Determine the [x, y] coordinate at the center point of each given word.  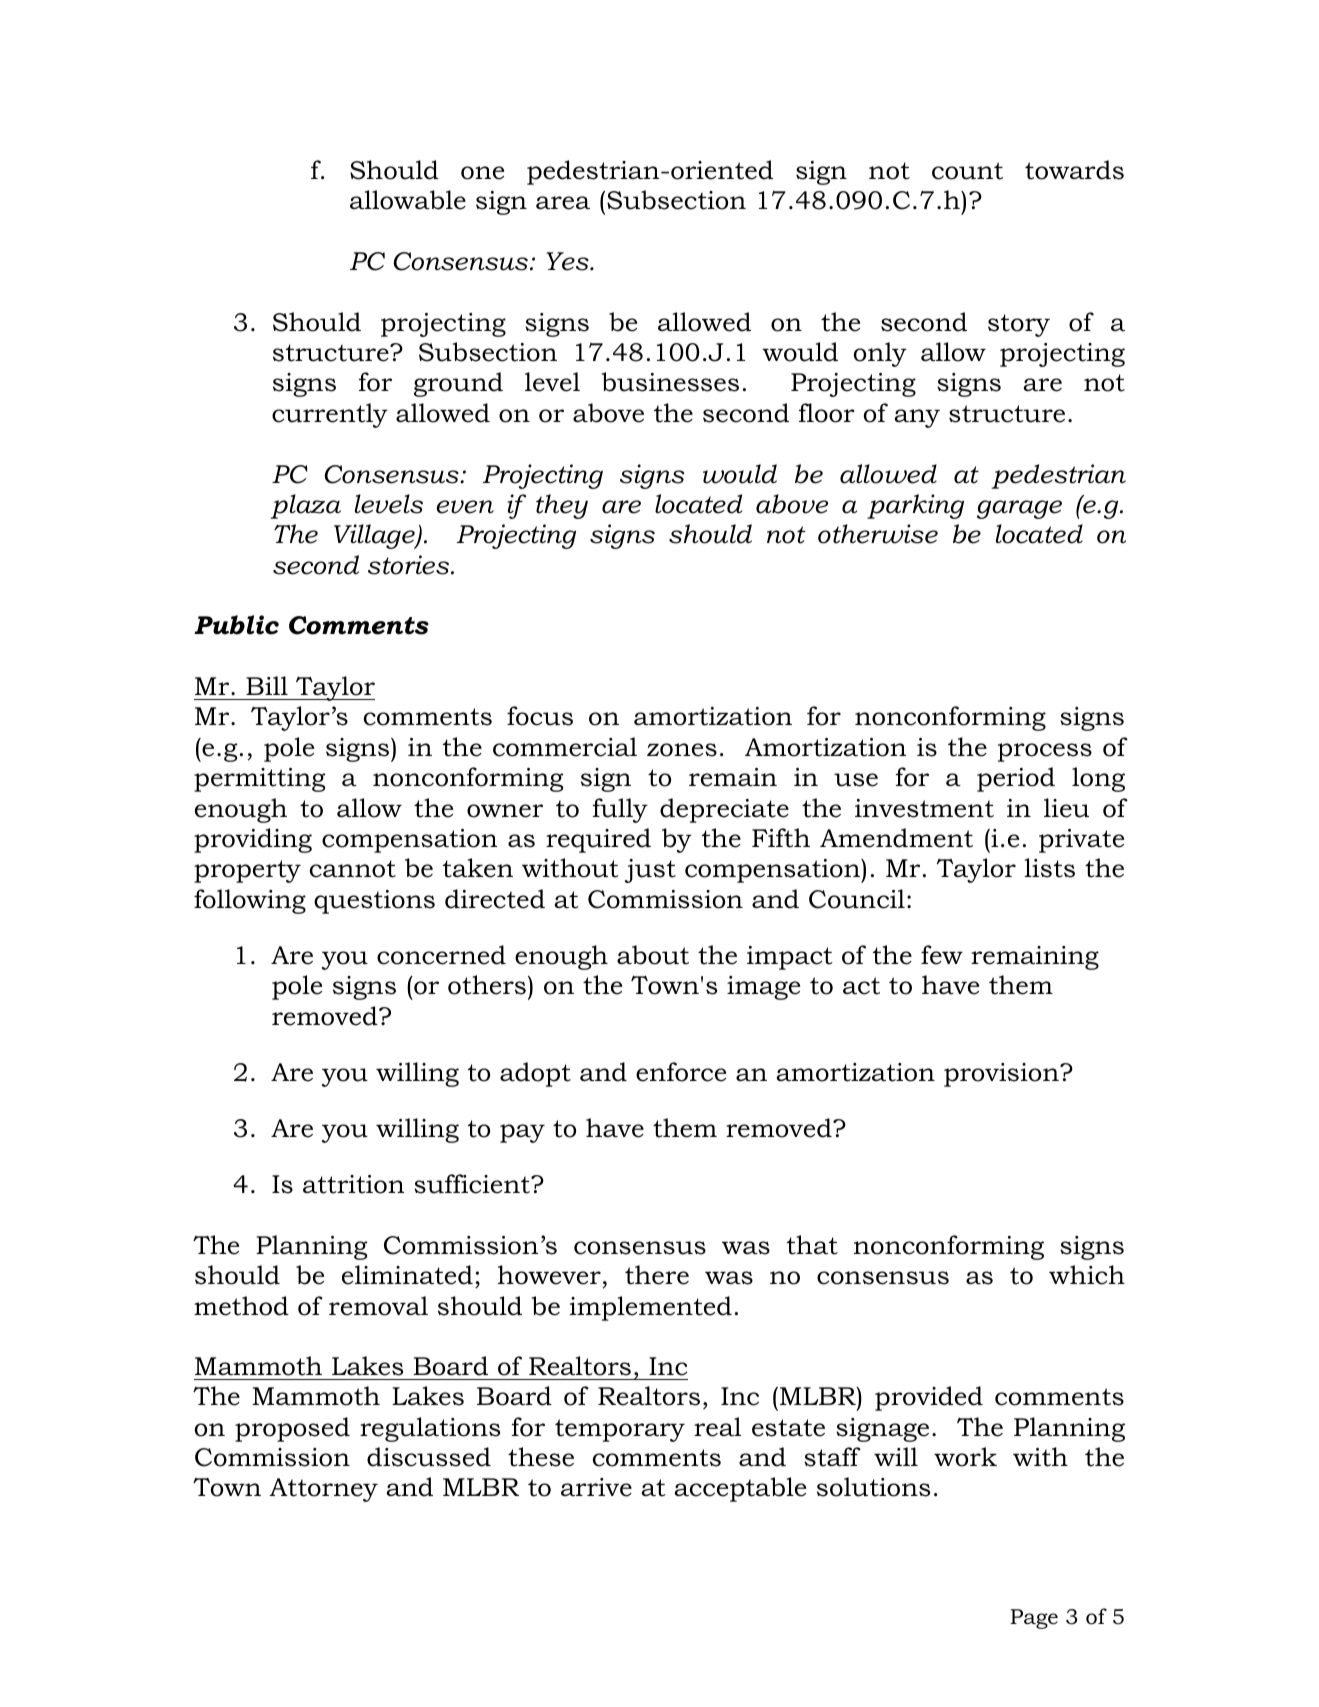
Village [375, 536]
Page [1034, 1619]
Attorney [323, 1490]
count [967, 171]
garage [1019, 509]
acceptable [740, 1489]
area [563, 203]
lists [1049, 868]
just [650, 871]
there [657, 1275]
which [1087, 1275]
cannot [353, 869]
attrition [353, 1184]
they [562, 506]
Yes [569, 261]
